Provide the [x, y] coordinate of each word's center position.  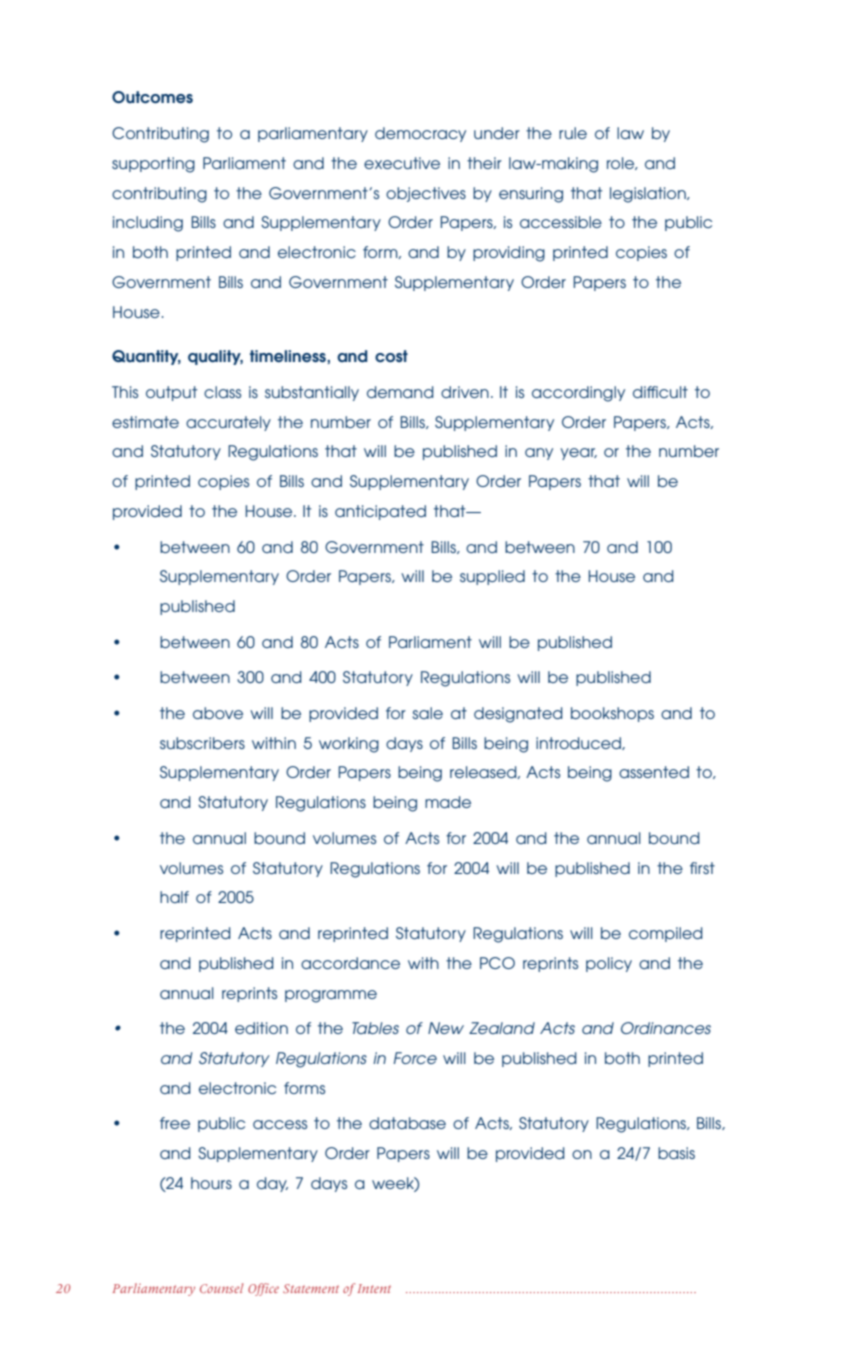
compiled [666, 934]
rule [573, 133]
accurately [228, 423]
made [448, 802]
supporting [153, 165]
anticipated [380, 512]
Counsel [221, 1288]
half [174, 897]
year [578, 454]
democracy [420, 134]
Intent [374, 1288]
